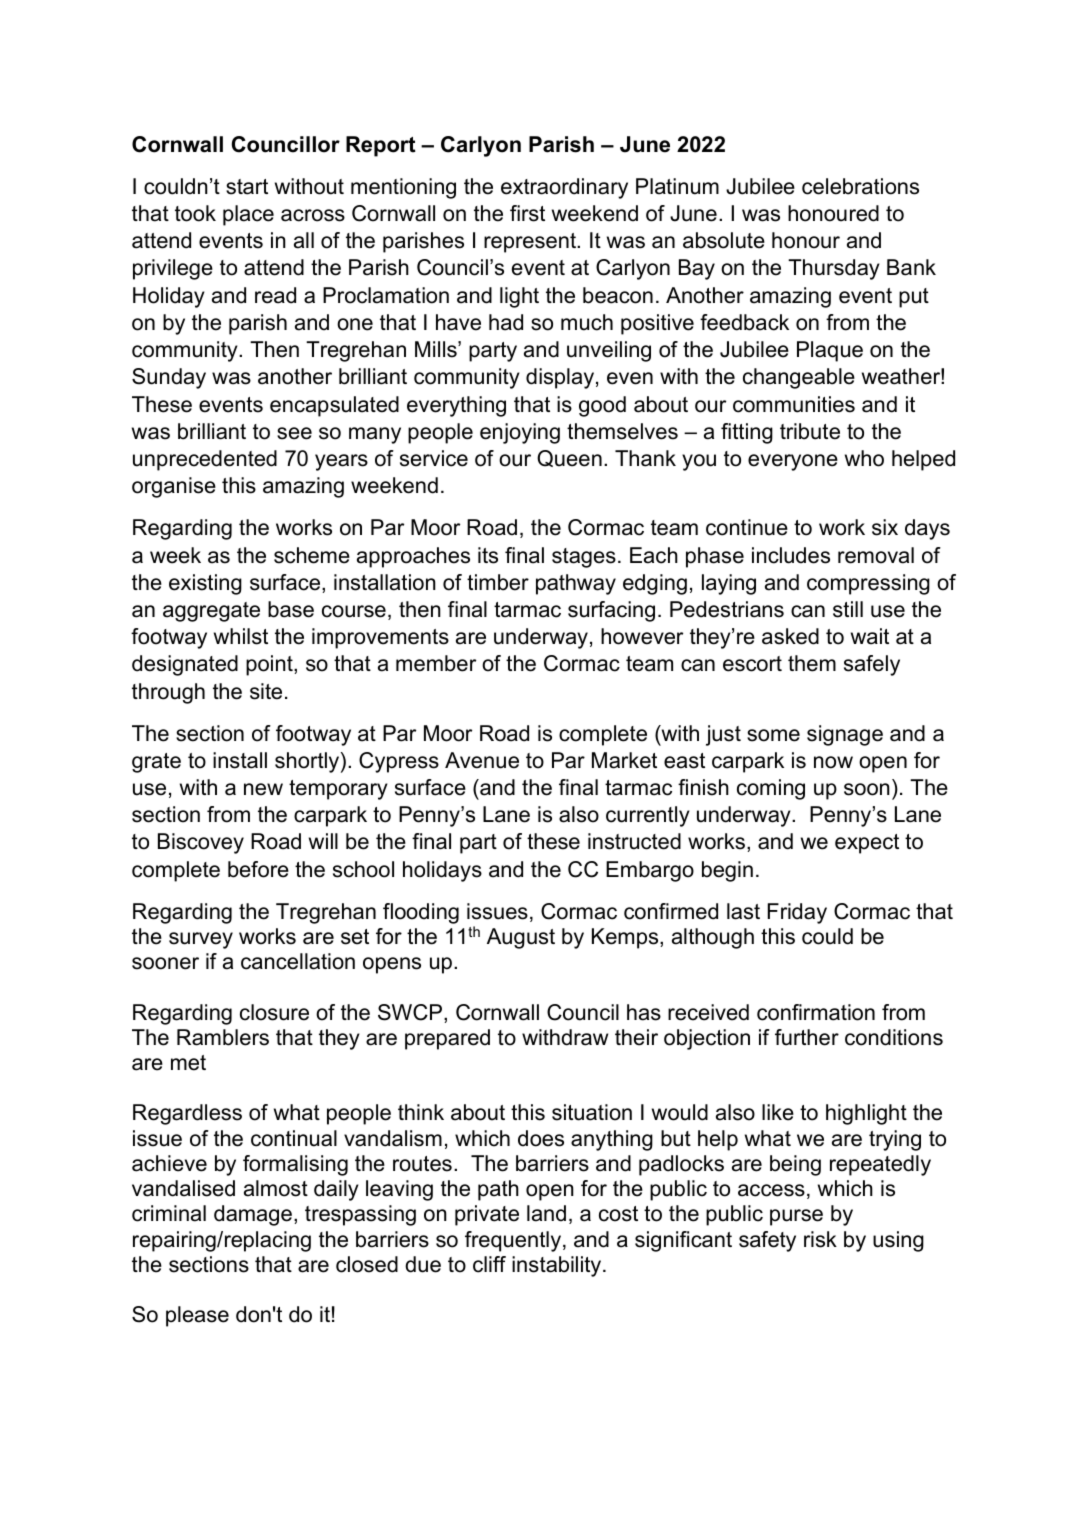 The image size is (1089, 1540). I want to click on survey, so click(201, 940).
